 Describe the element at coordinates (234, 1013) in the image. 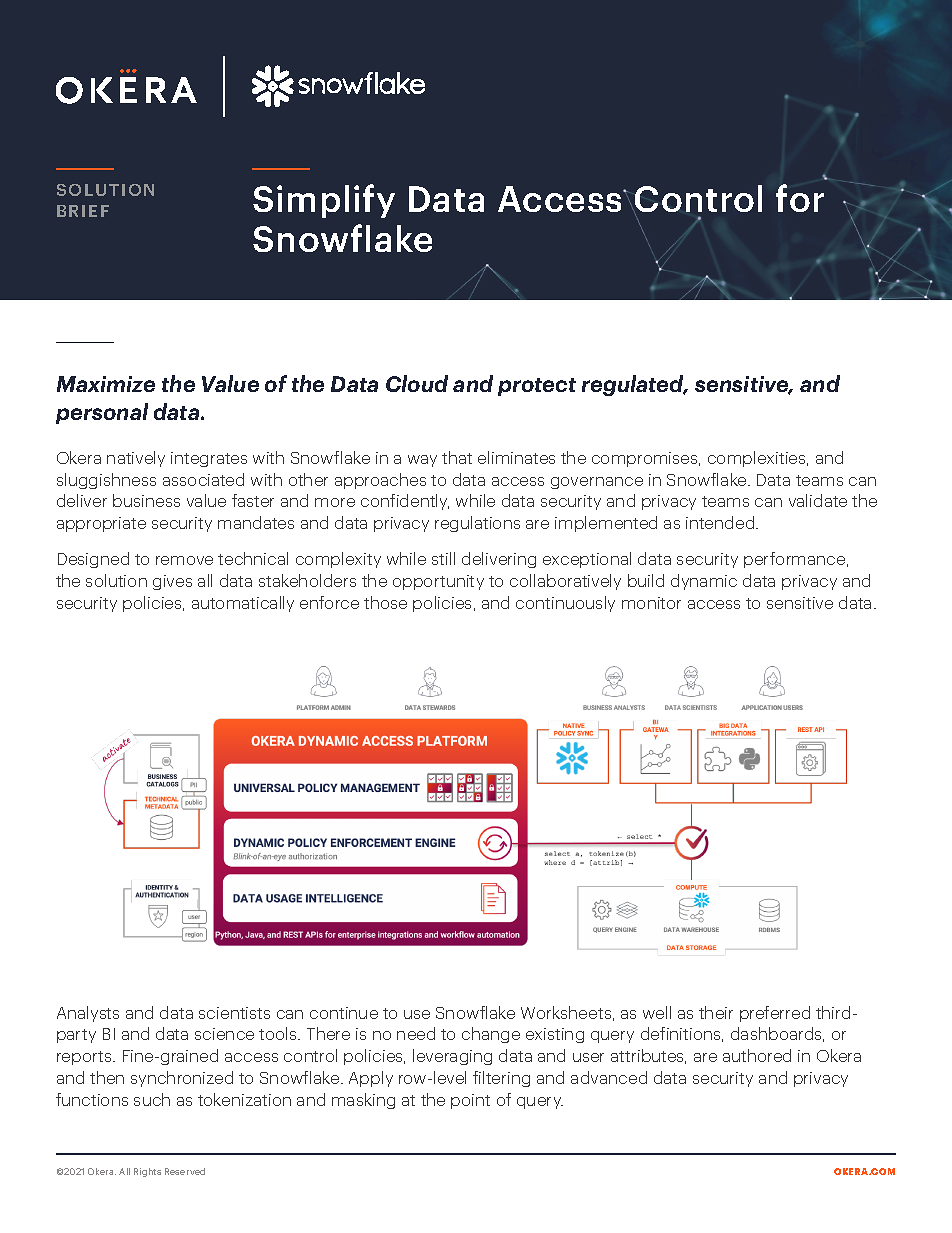

I see `scientists` at that location.
